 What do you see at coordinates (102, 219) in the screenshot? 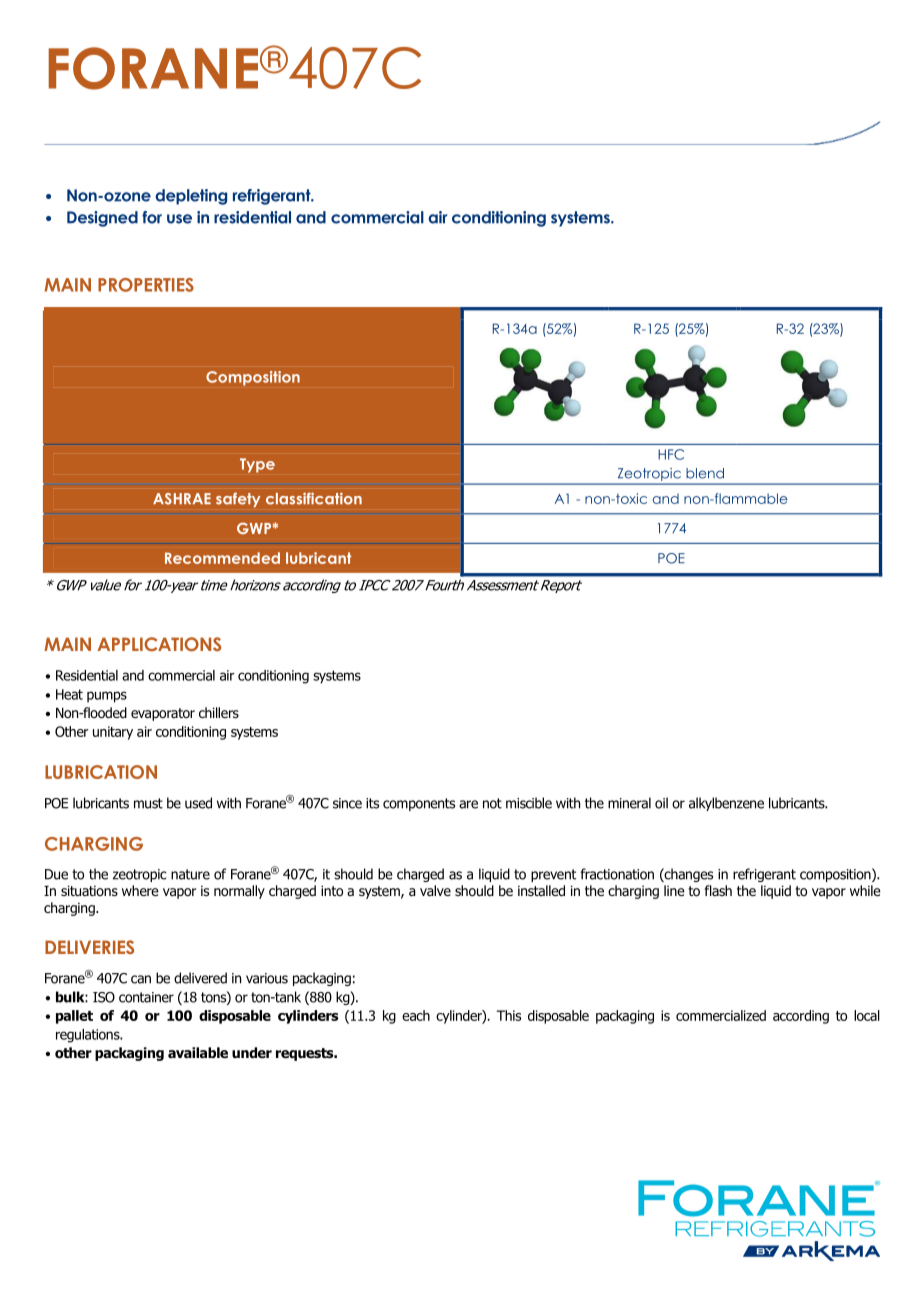
I see `Designed` at bounding box center [102, 219].
